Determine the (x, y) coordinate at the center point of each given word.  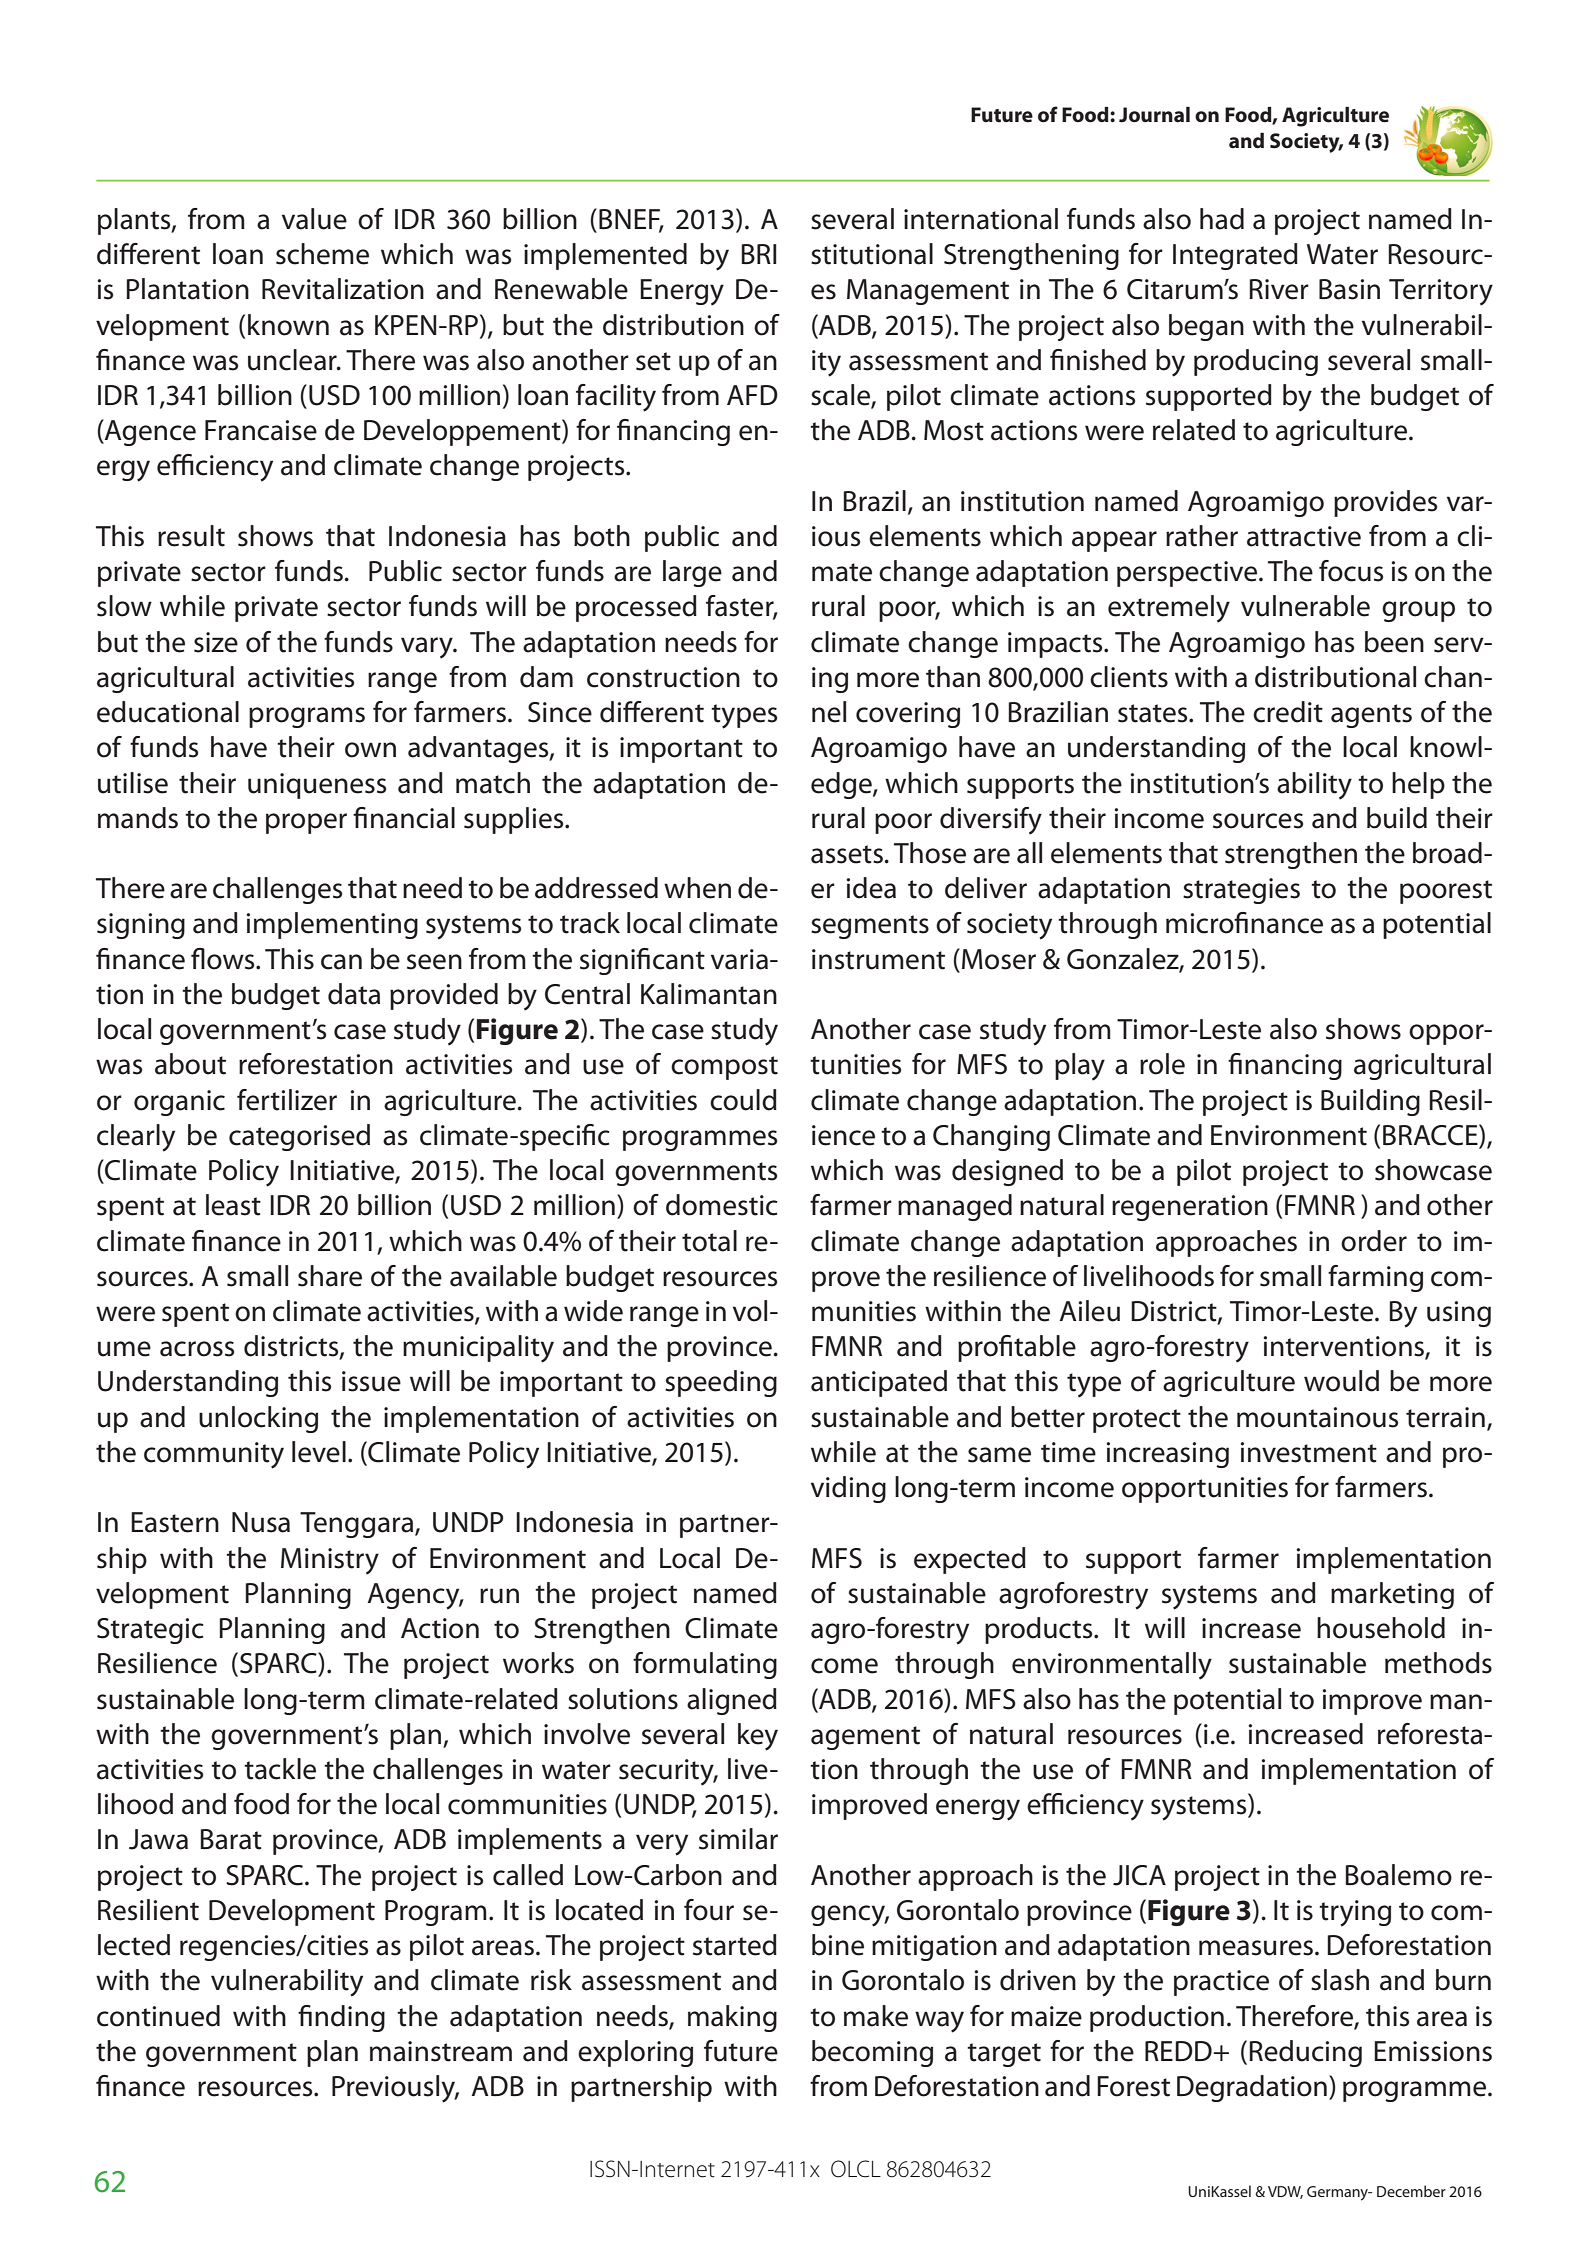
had (1222, 219)
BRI (759, 254)
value (314, 219)
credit (1288, 712)
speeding (721, 1383)
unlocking (258, 1419)
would (1341, 1381)
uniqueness (317, 786)
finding (341, 2018)
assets (847, 854)
